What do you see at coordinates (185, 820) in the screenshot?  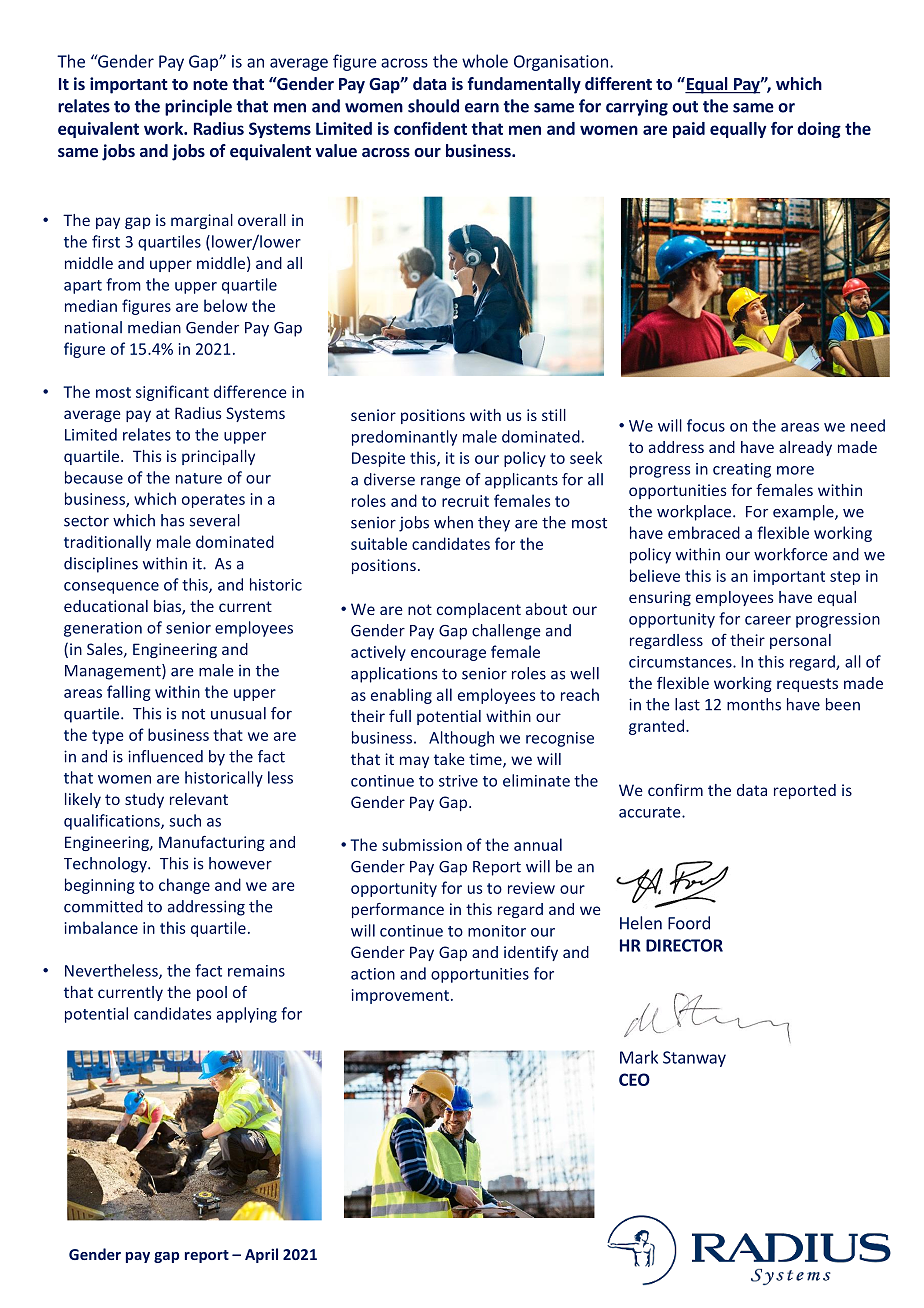 I see `such` at bounding box center [185, 820].
